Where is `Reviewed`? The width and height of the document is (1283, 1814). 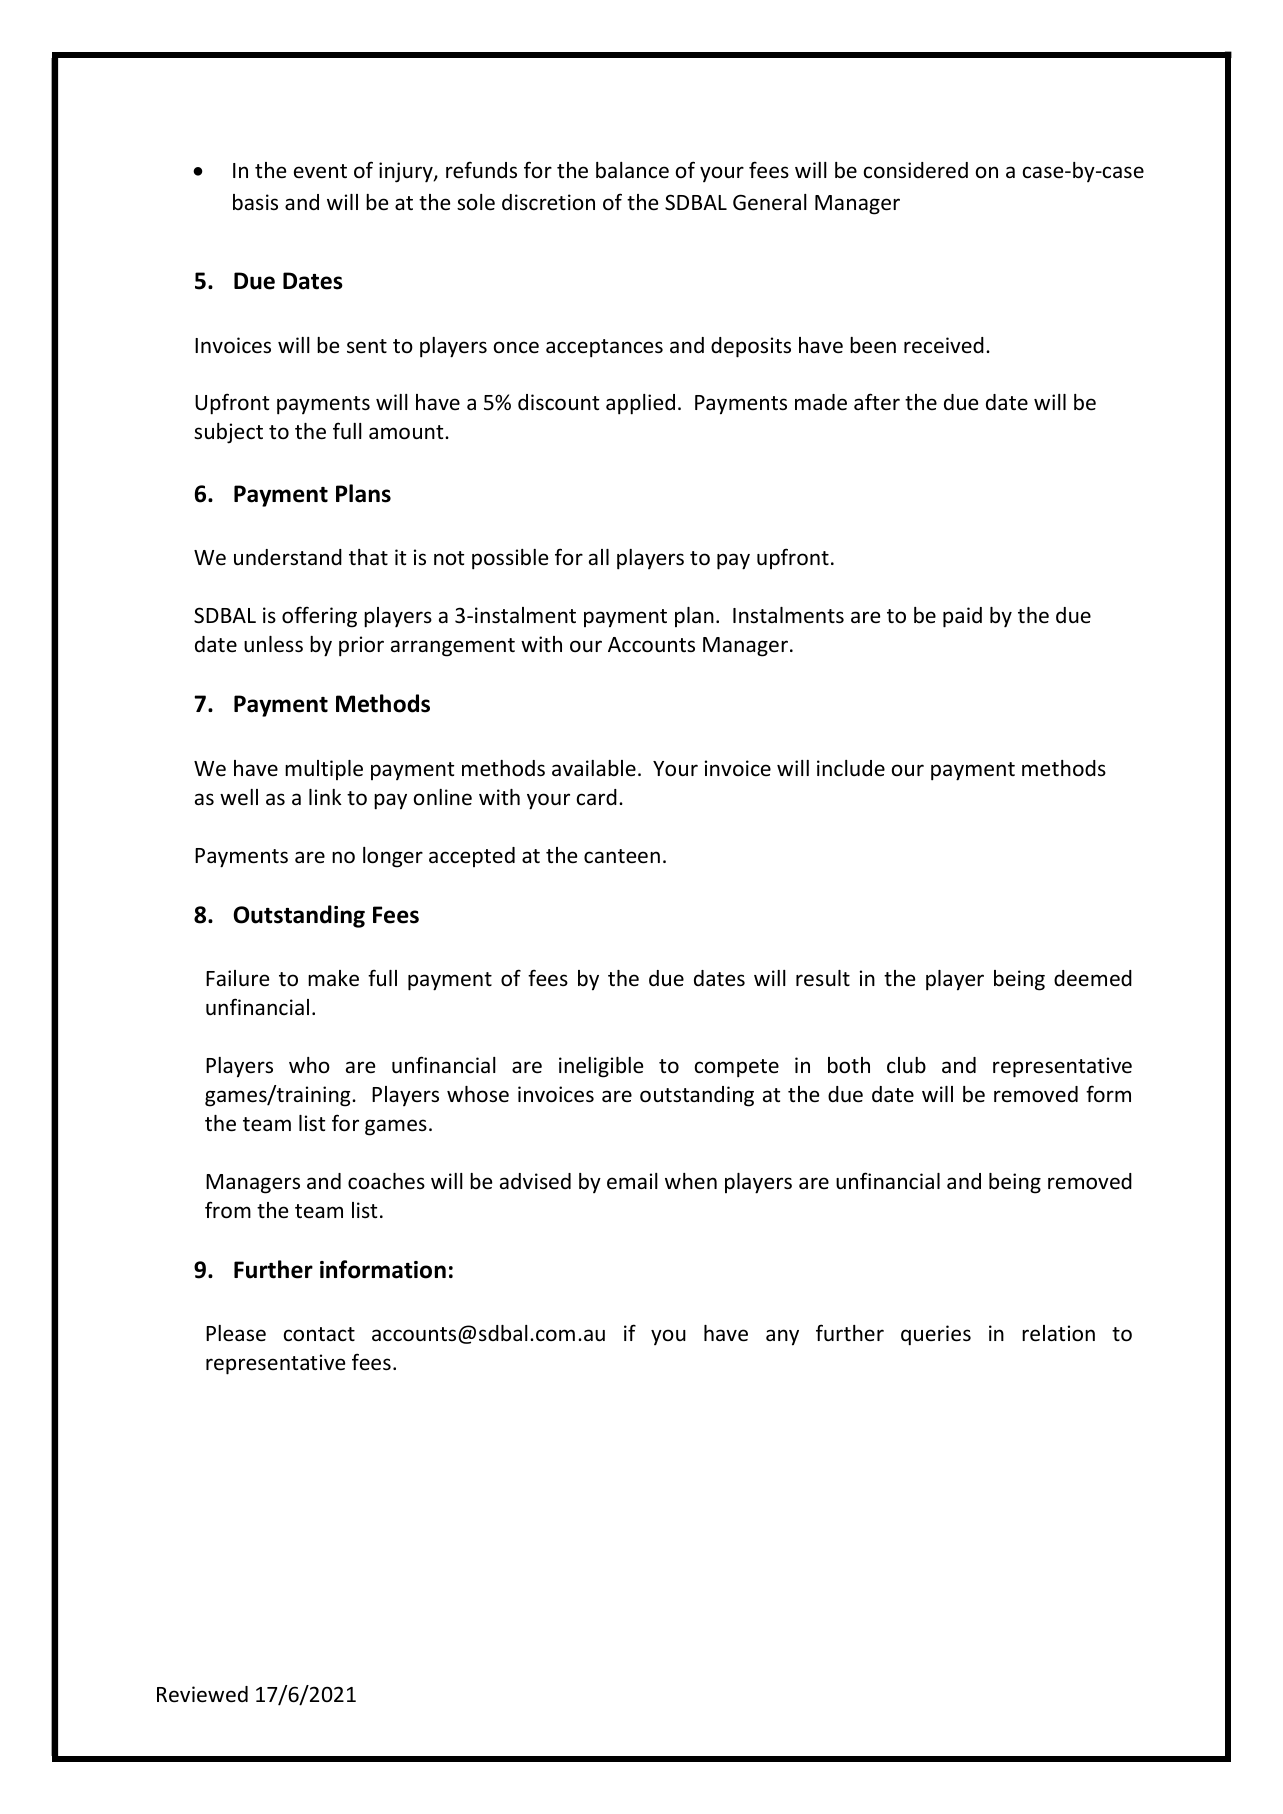 Reviewed is located at coordinates (202, 1694).
